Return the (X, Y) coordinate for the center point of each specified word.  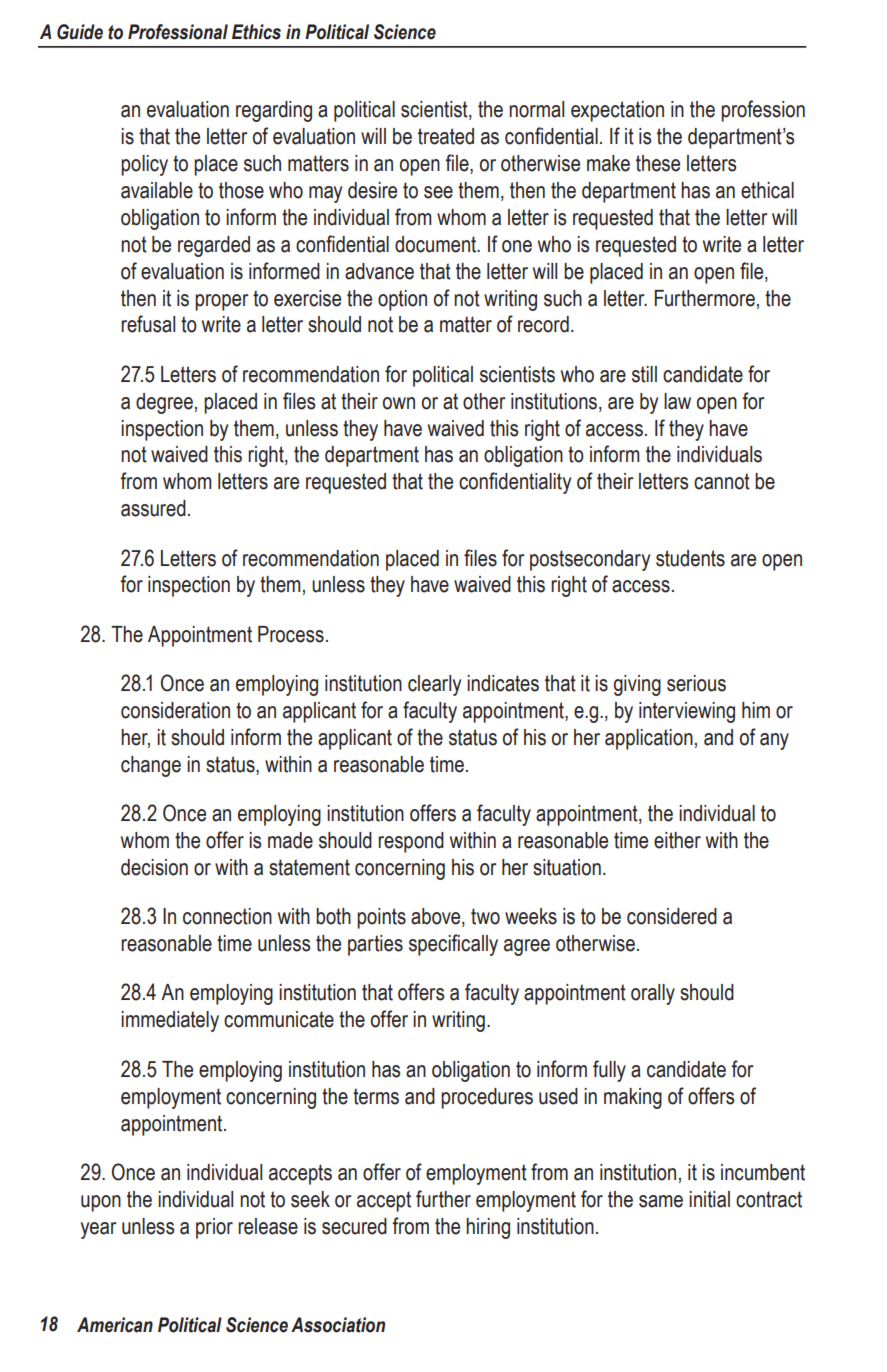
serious (696, 683)
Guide (80, 32)
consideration (175, 710)
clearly (434, 685)
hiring (488, 1228)
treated (446, 136)
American (115, 1325)
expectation (617, 111)
